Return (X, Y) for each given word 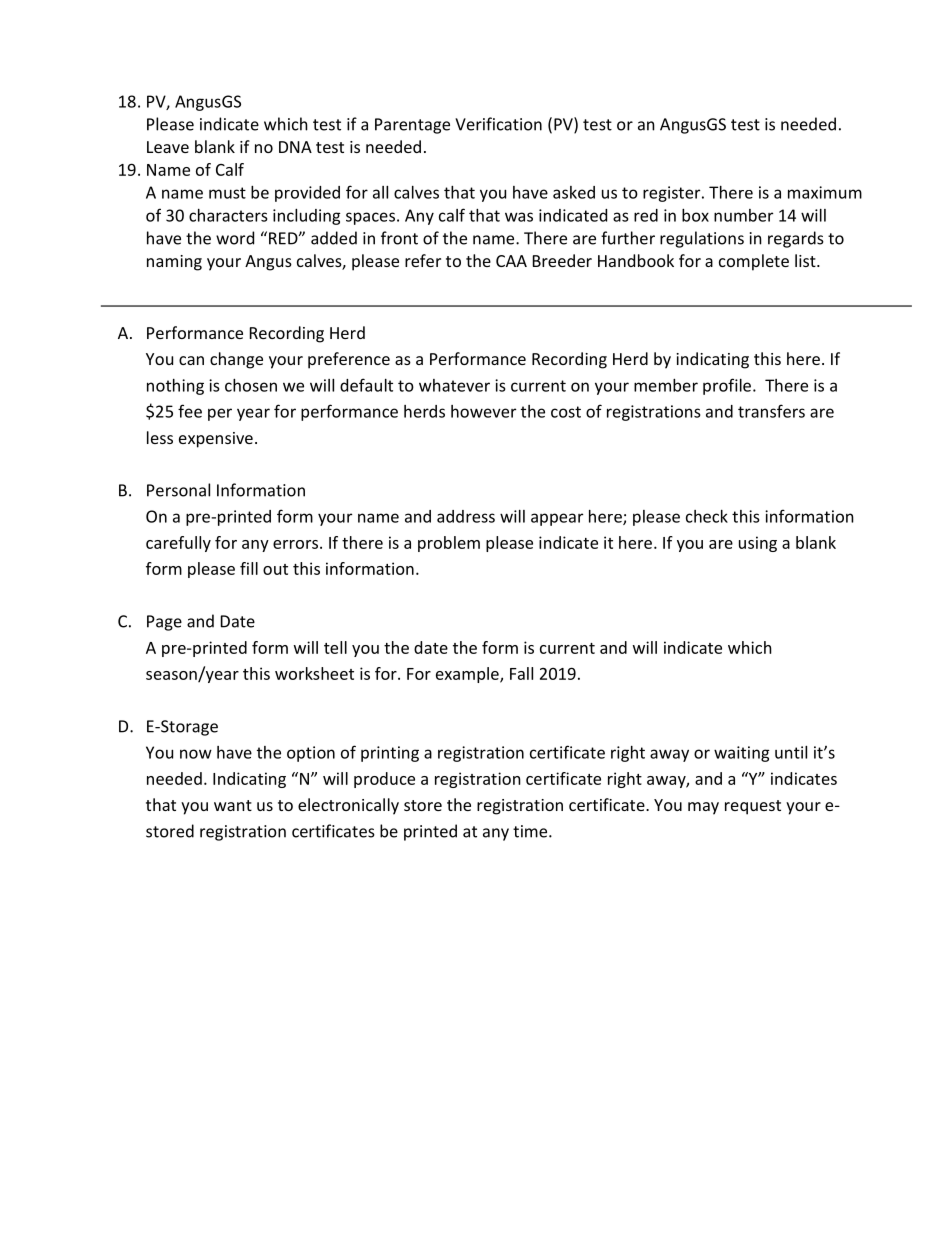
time (531, 831)
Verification (498, 124)
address (466, 516)
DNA (295, 147)
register (673, 194)
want (233, 805)
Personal (178, 490)
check (707, 516)
